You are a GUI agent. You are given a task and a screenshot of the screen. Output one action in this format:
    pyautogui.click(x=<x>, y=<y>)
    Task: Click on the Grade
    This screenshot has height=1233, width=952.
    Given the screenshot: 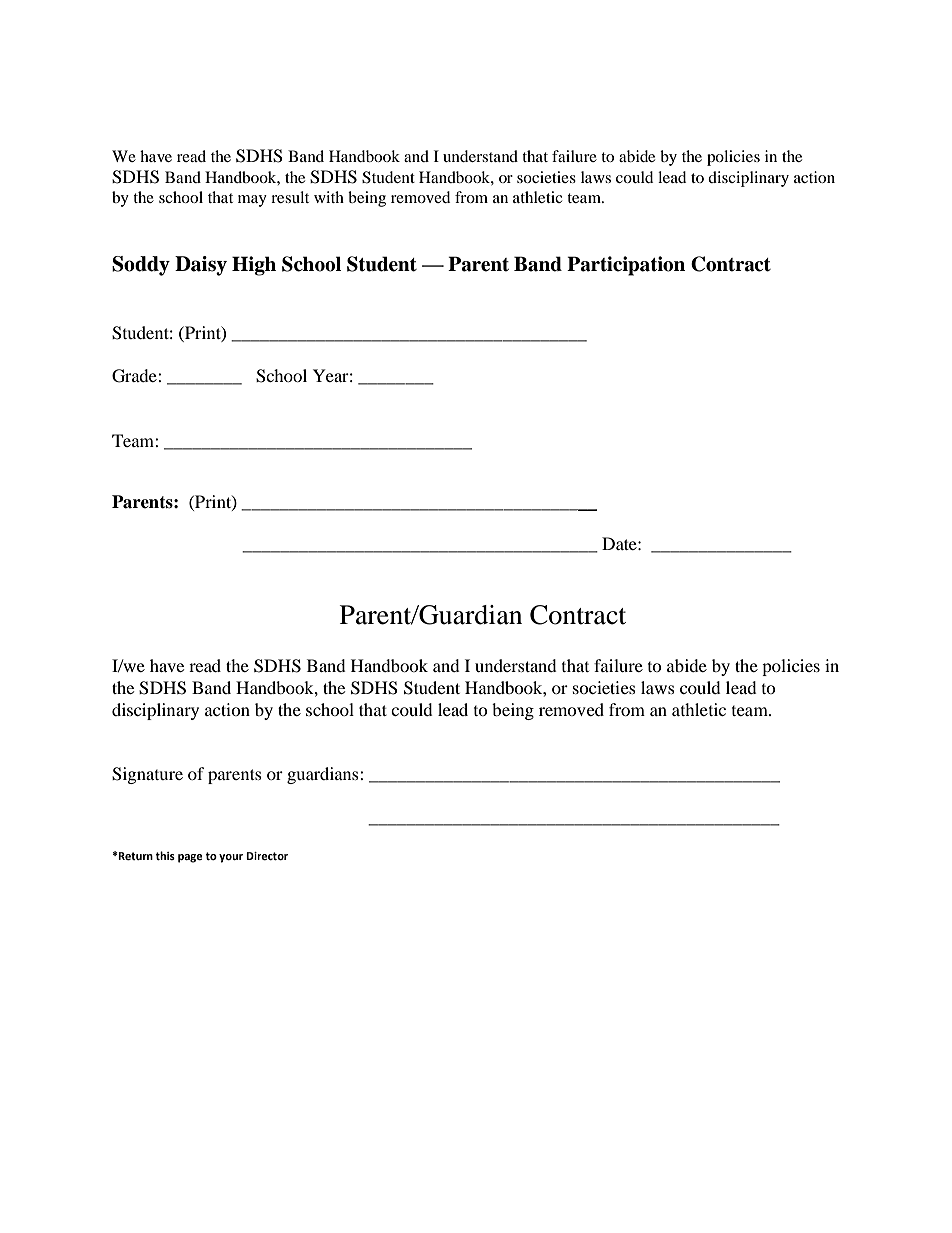 What is the action you would take?
    pyautogui.click(x=135, y=376)
